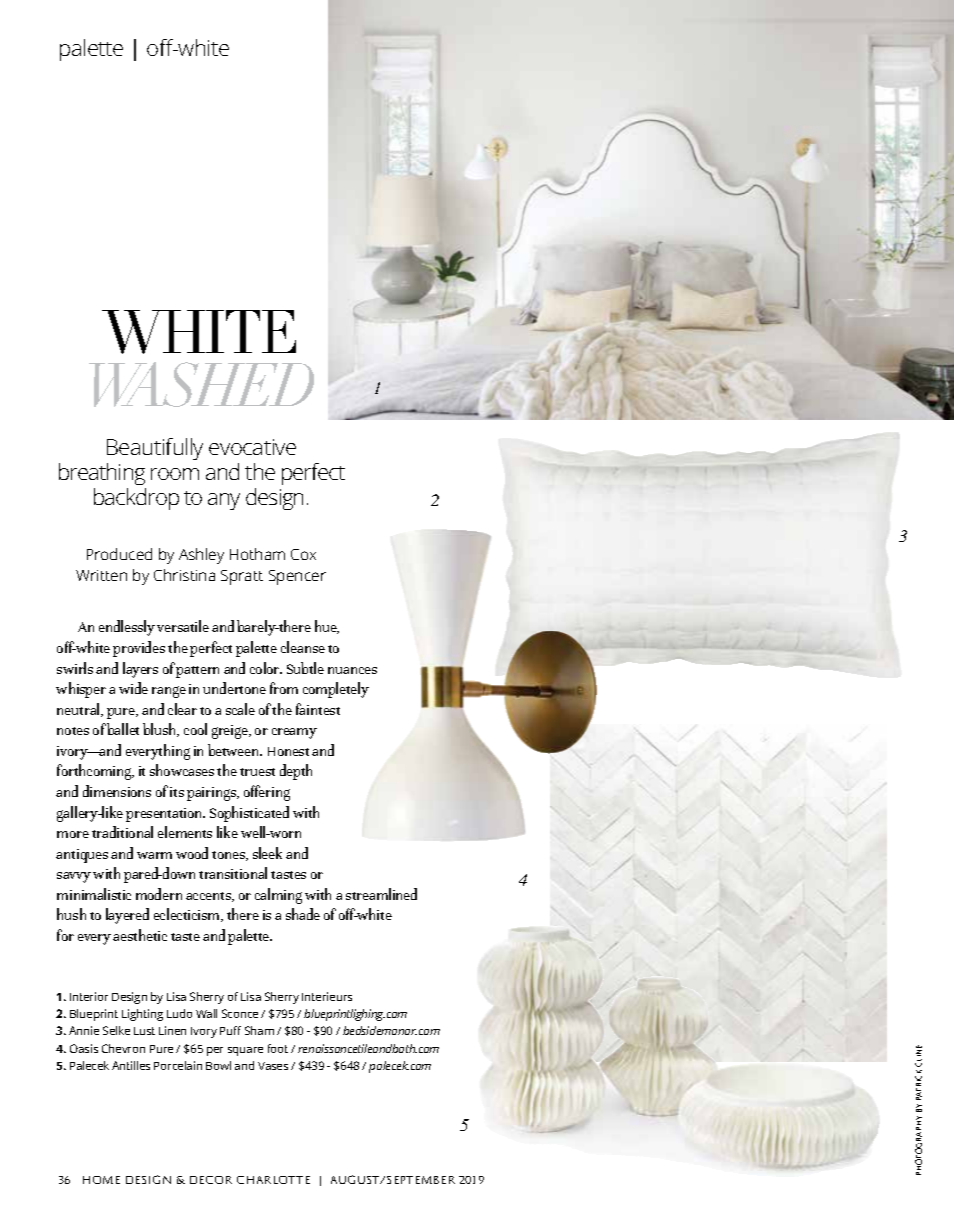 Image resolution: width=954 pixels, height=1232 pixels. I want to click on HOME, so click(101, 1180).
